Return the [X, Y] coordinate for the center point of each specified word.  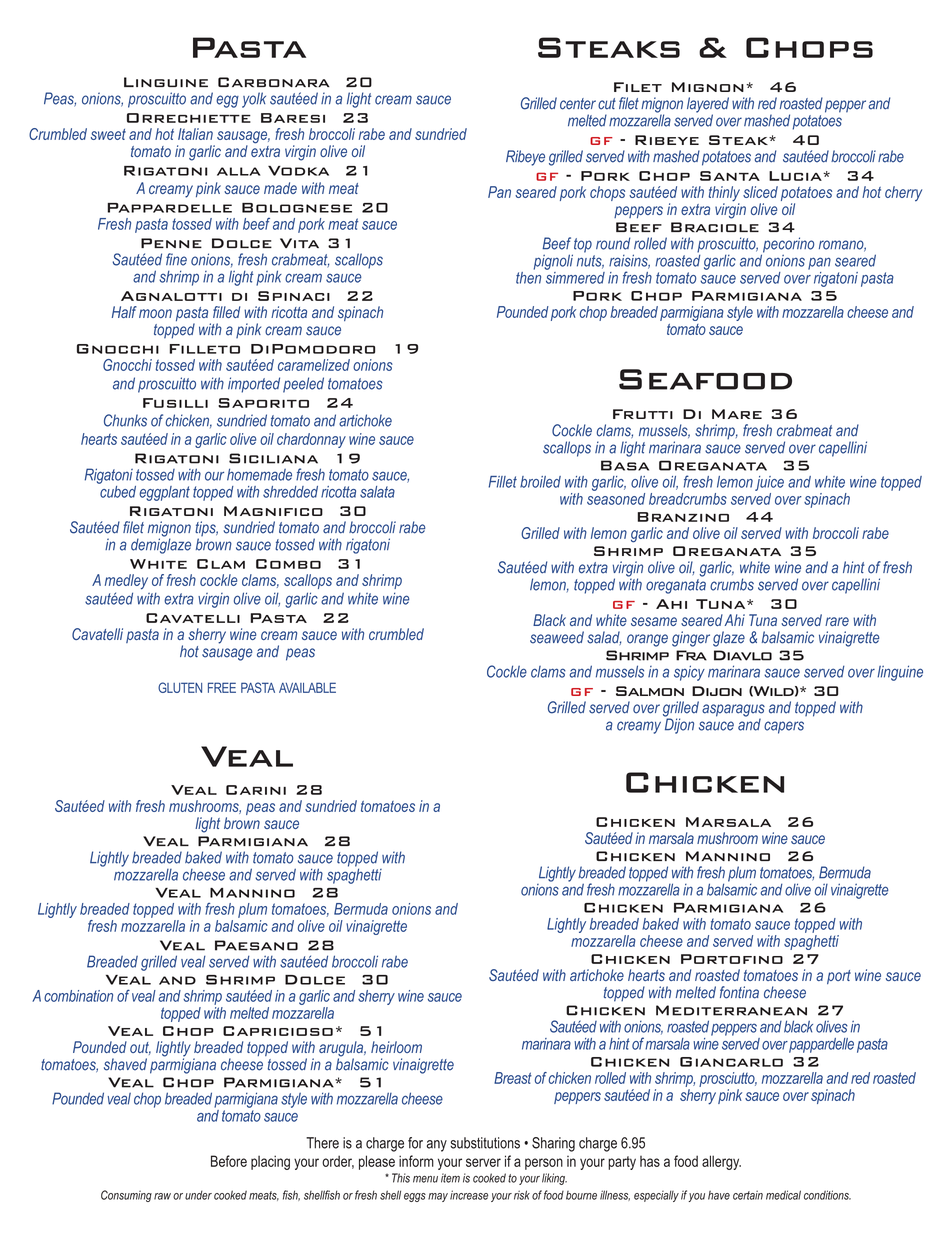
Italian [195, 134]
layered [708, 106]
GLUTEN [180, 687]
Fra [691, 655]
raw [162, 1196]
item [450, 1178]
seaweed [557, 637]
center [578, 104]
